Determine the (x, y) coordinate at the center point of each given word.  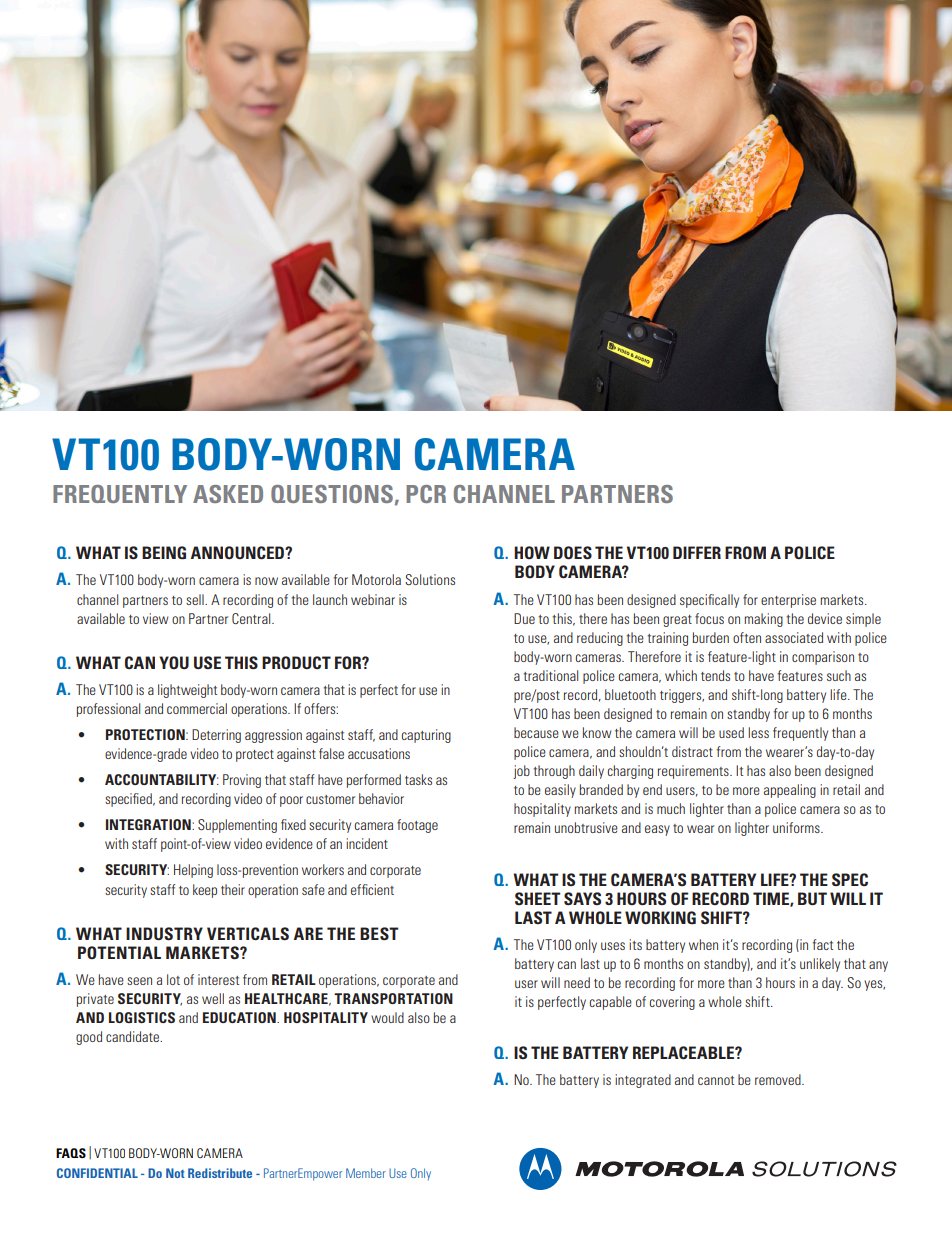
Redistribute (220, 1173)
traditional (550, 675)
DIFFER (697, 552)
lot (173, 979)
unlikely (820, 965)
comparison (823, 658)
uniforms (797, 827)
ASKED (228, 494)
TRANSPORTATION (393, 998)
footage (417, 826)
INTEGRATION (149, 824)
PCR (426, 494)
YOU (174, 662)
